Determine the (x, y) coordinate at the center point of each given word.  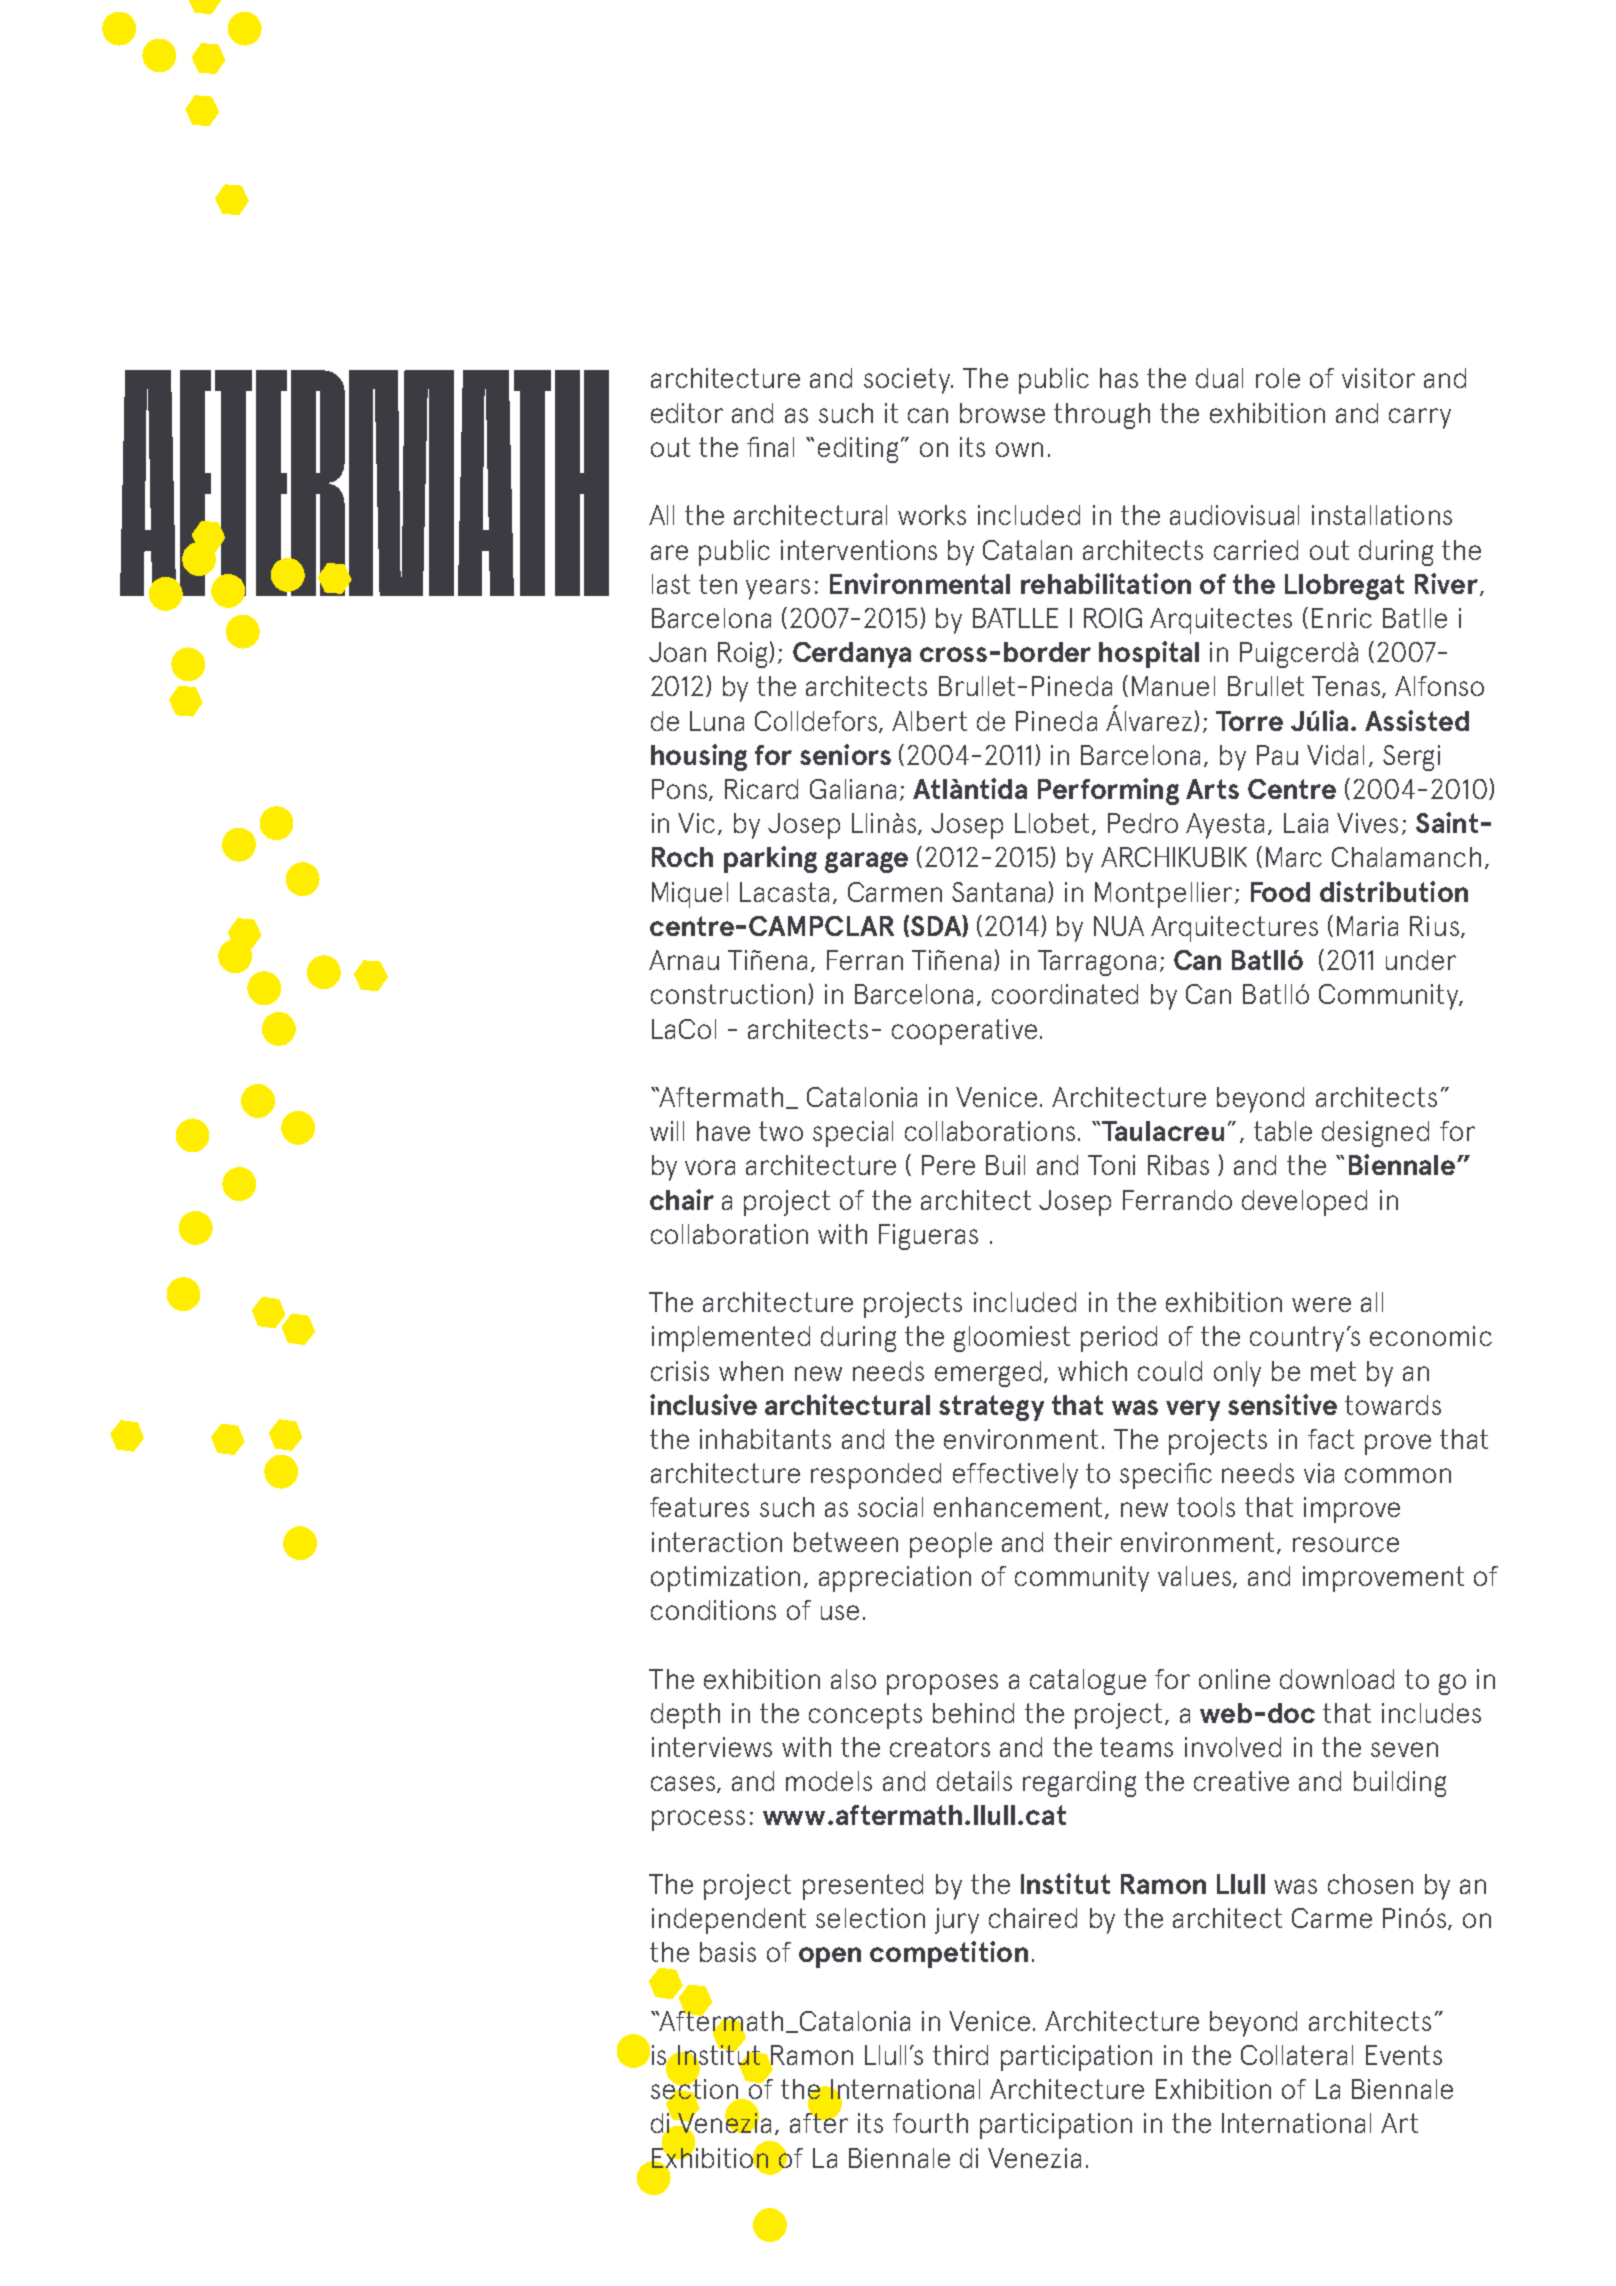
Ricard (761, 789)
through (1102, 416)
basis (728, 1952)
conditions (713, 1610)
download (1337, 1679)
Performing (1108, 791)
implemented (731, 1339)
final (770, 447)
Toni (1111, 1165)
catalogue (1088, 1682)
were (1321, 1304)
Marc (1294, 857)
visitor (1378, 378)
